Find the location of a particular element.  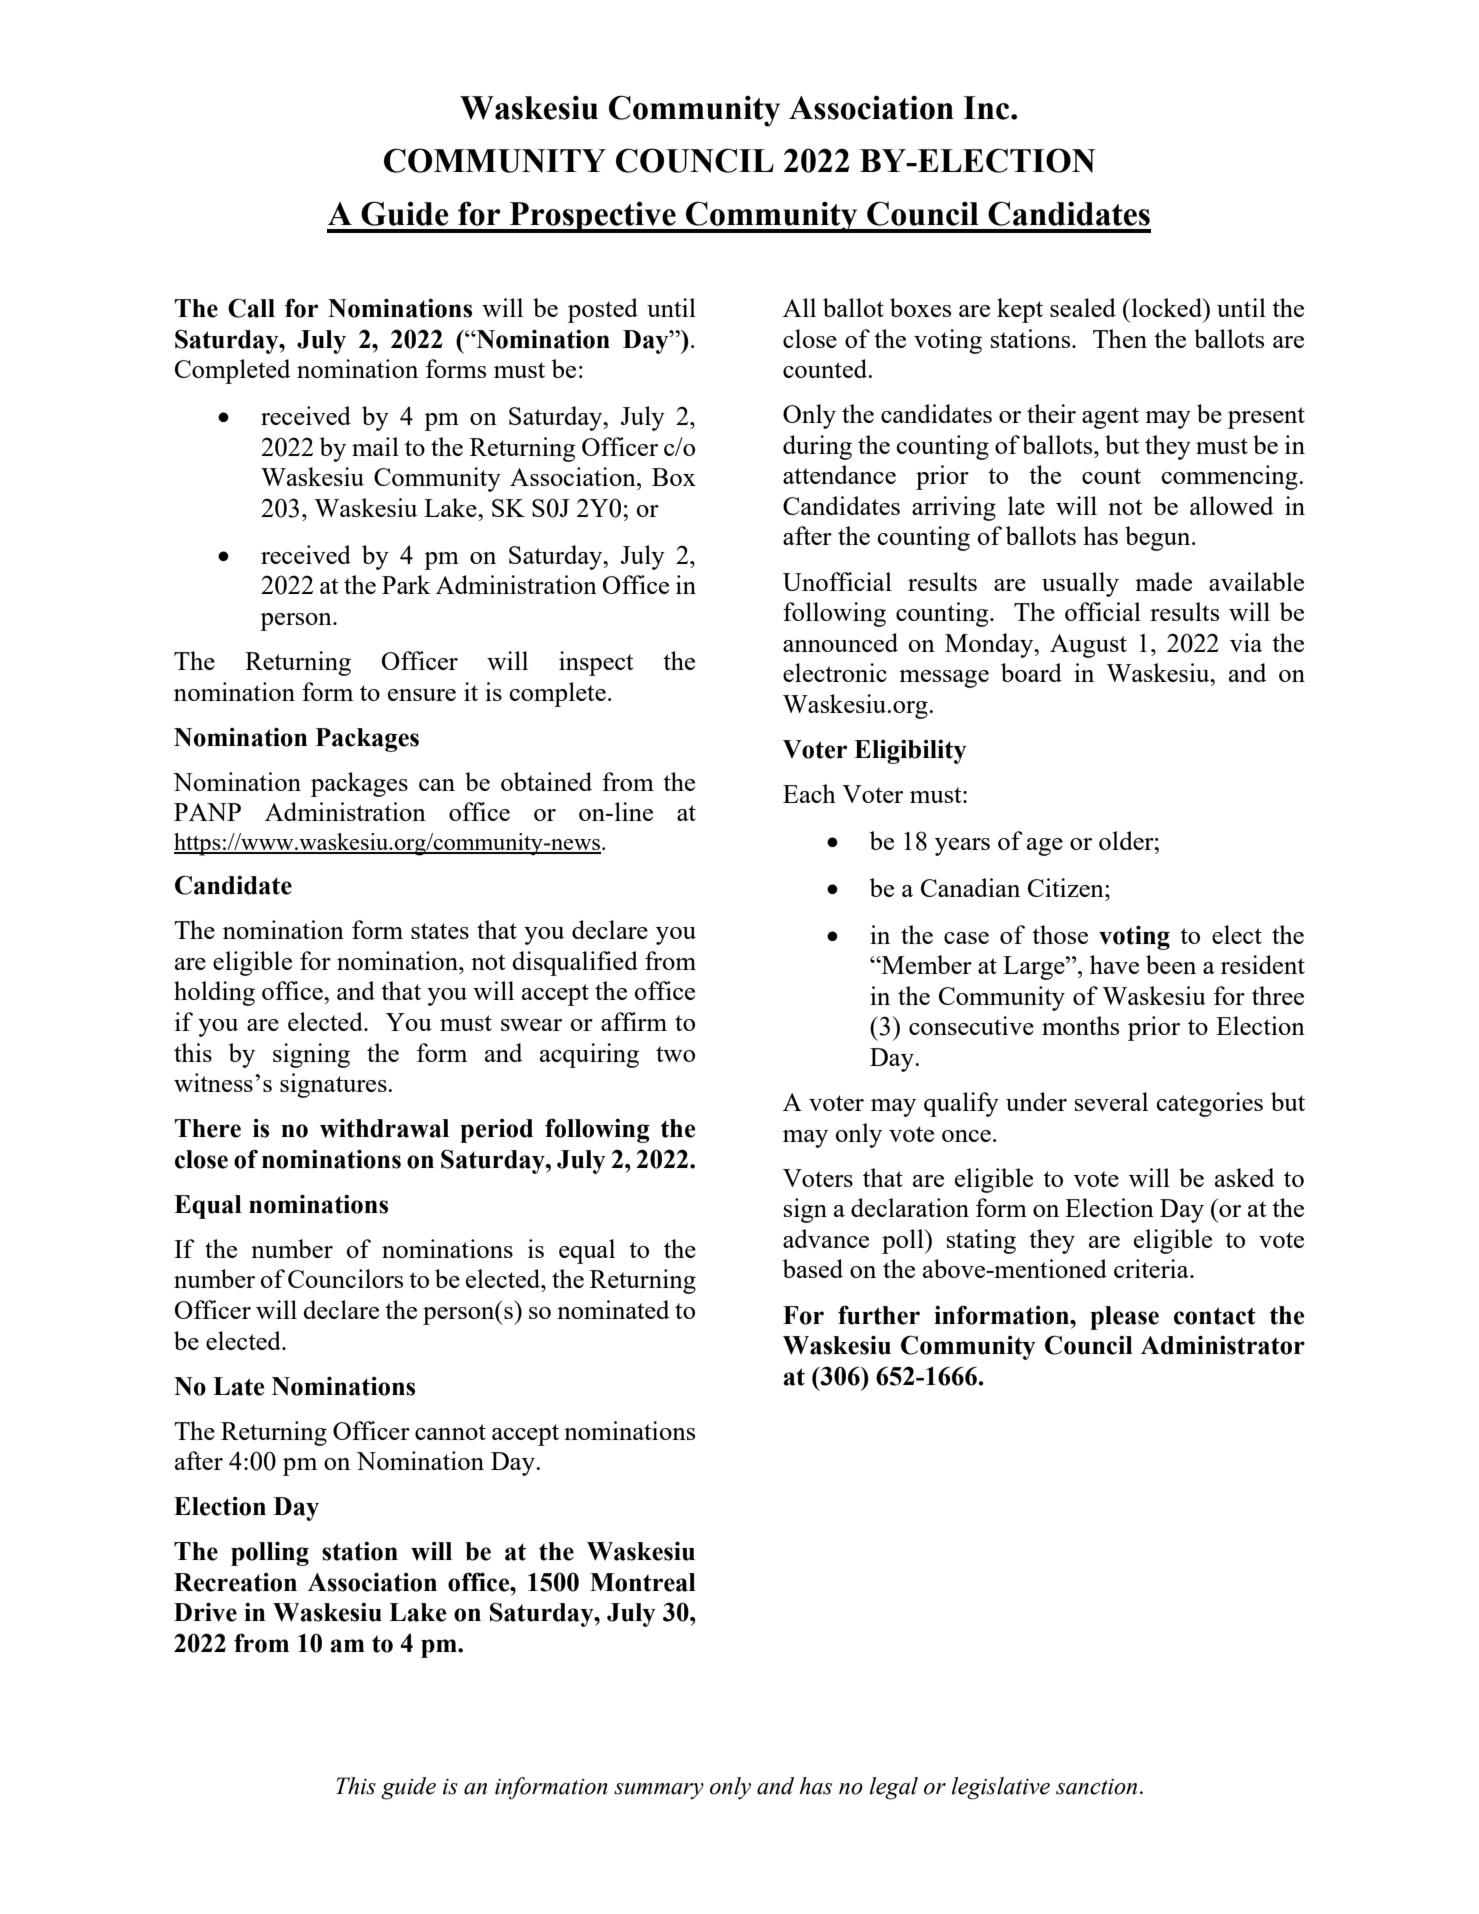

announced is located at coordinates (840, 642).
